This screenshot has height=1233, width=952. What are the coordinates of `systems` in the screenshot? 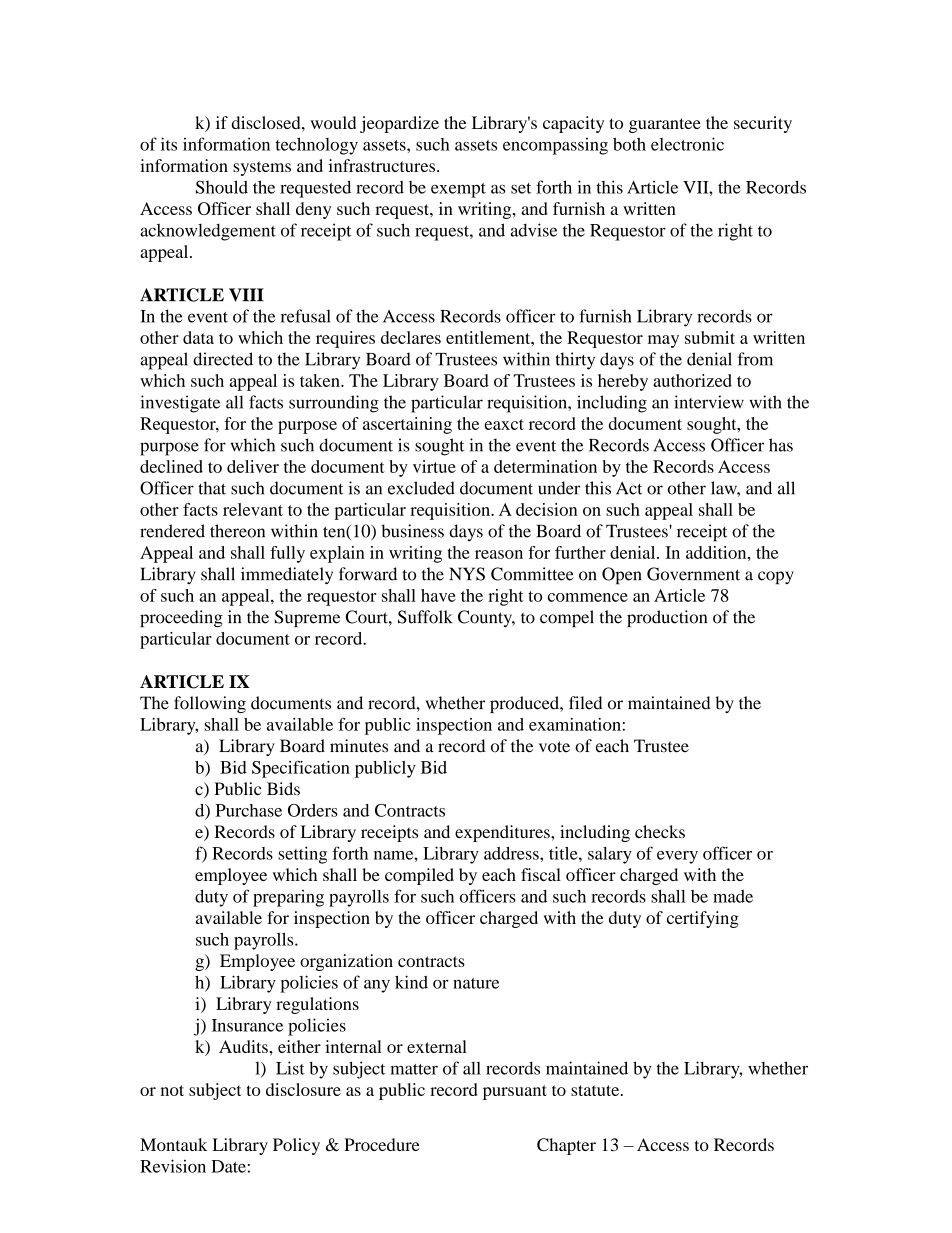 It's located at (262, 168).
